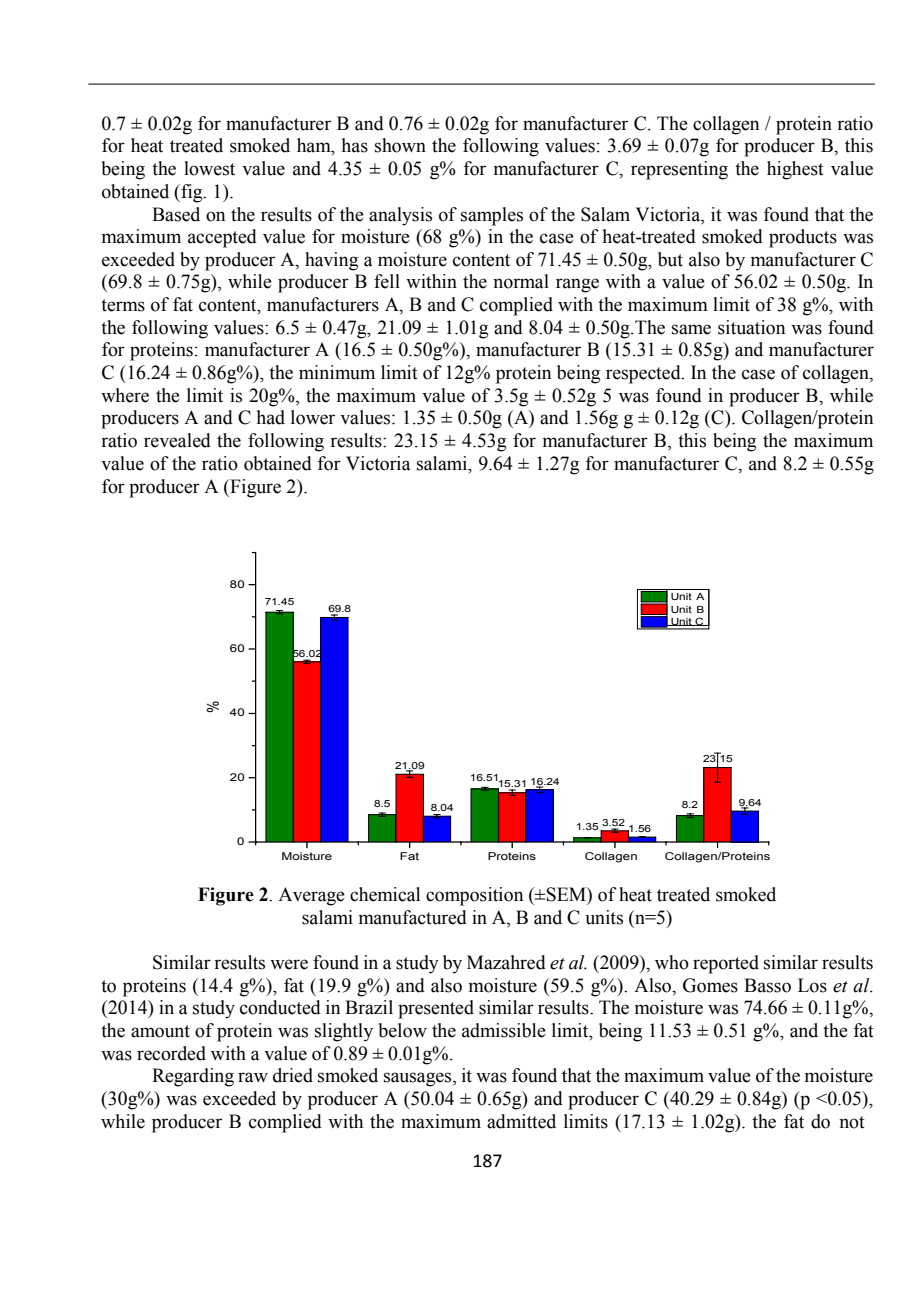  Describe the element at coordinates (209, 168) in the screenshot. I see `lowest` at that location.
